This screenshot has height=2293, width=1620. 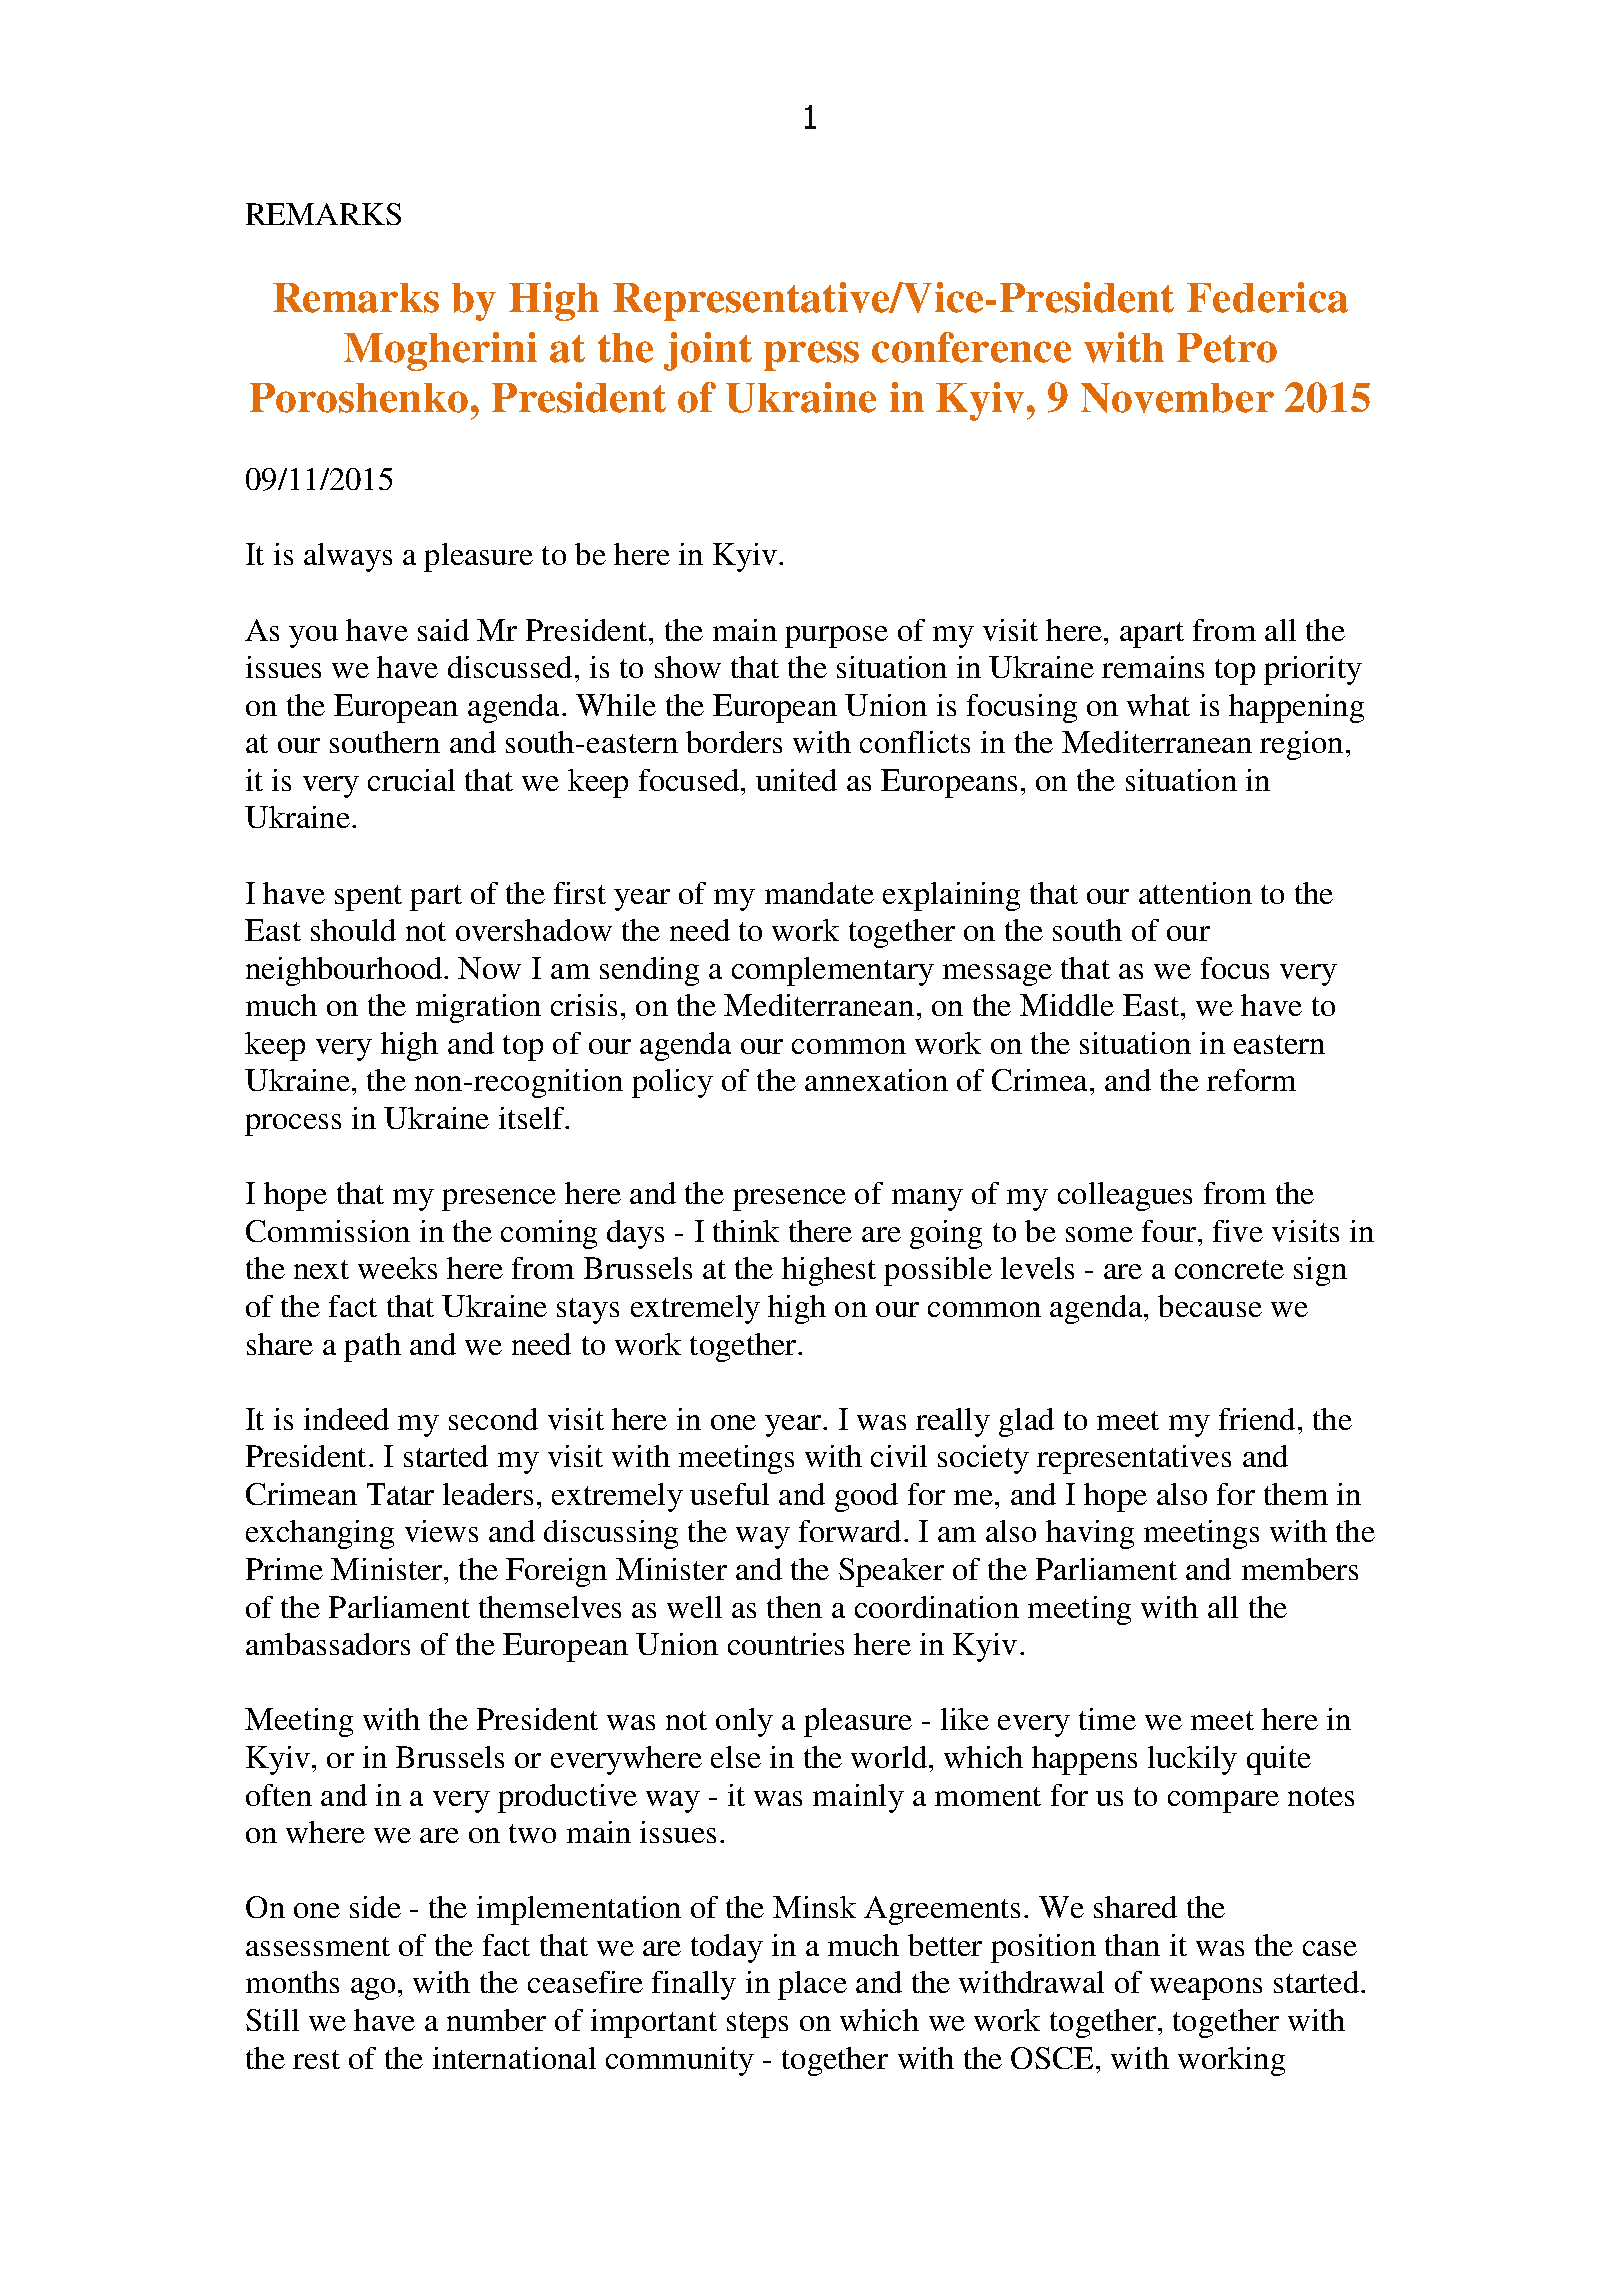 What do you see at coordinates (811, 356) in the screenshot?
I see `press` at bounding box center [811, 356].
